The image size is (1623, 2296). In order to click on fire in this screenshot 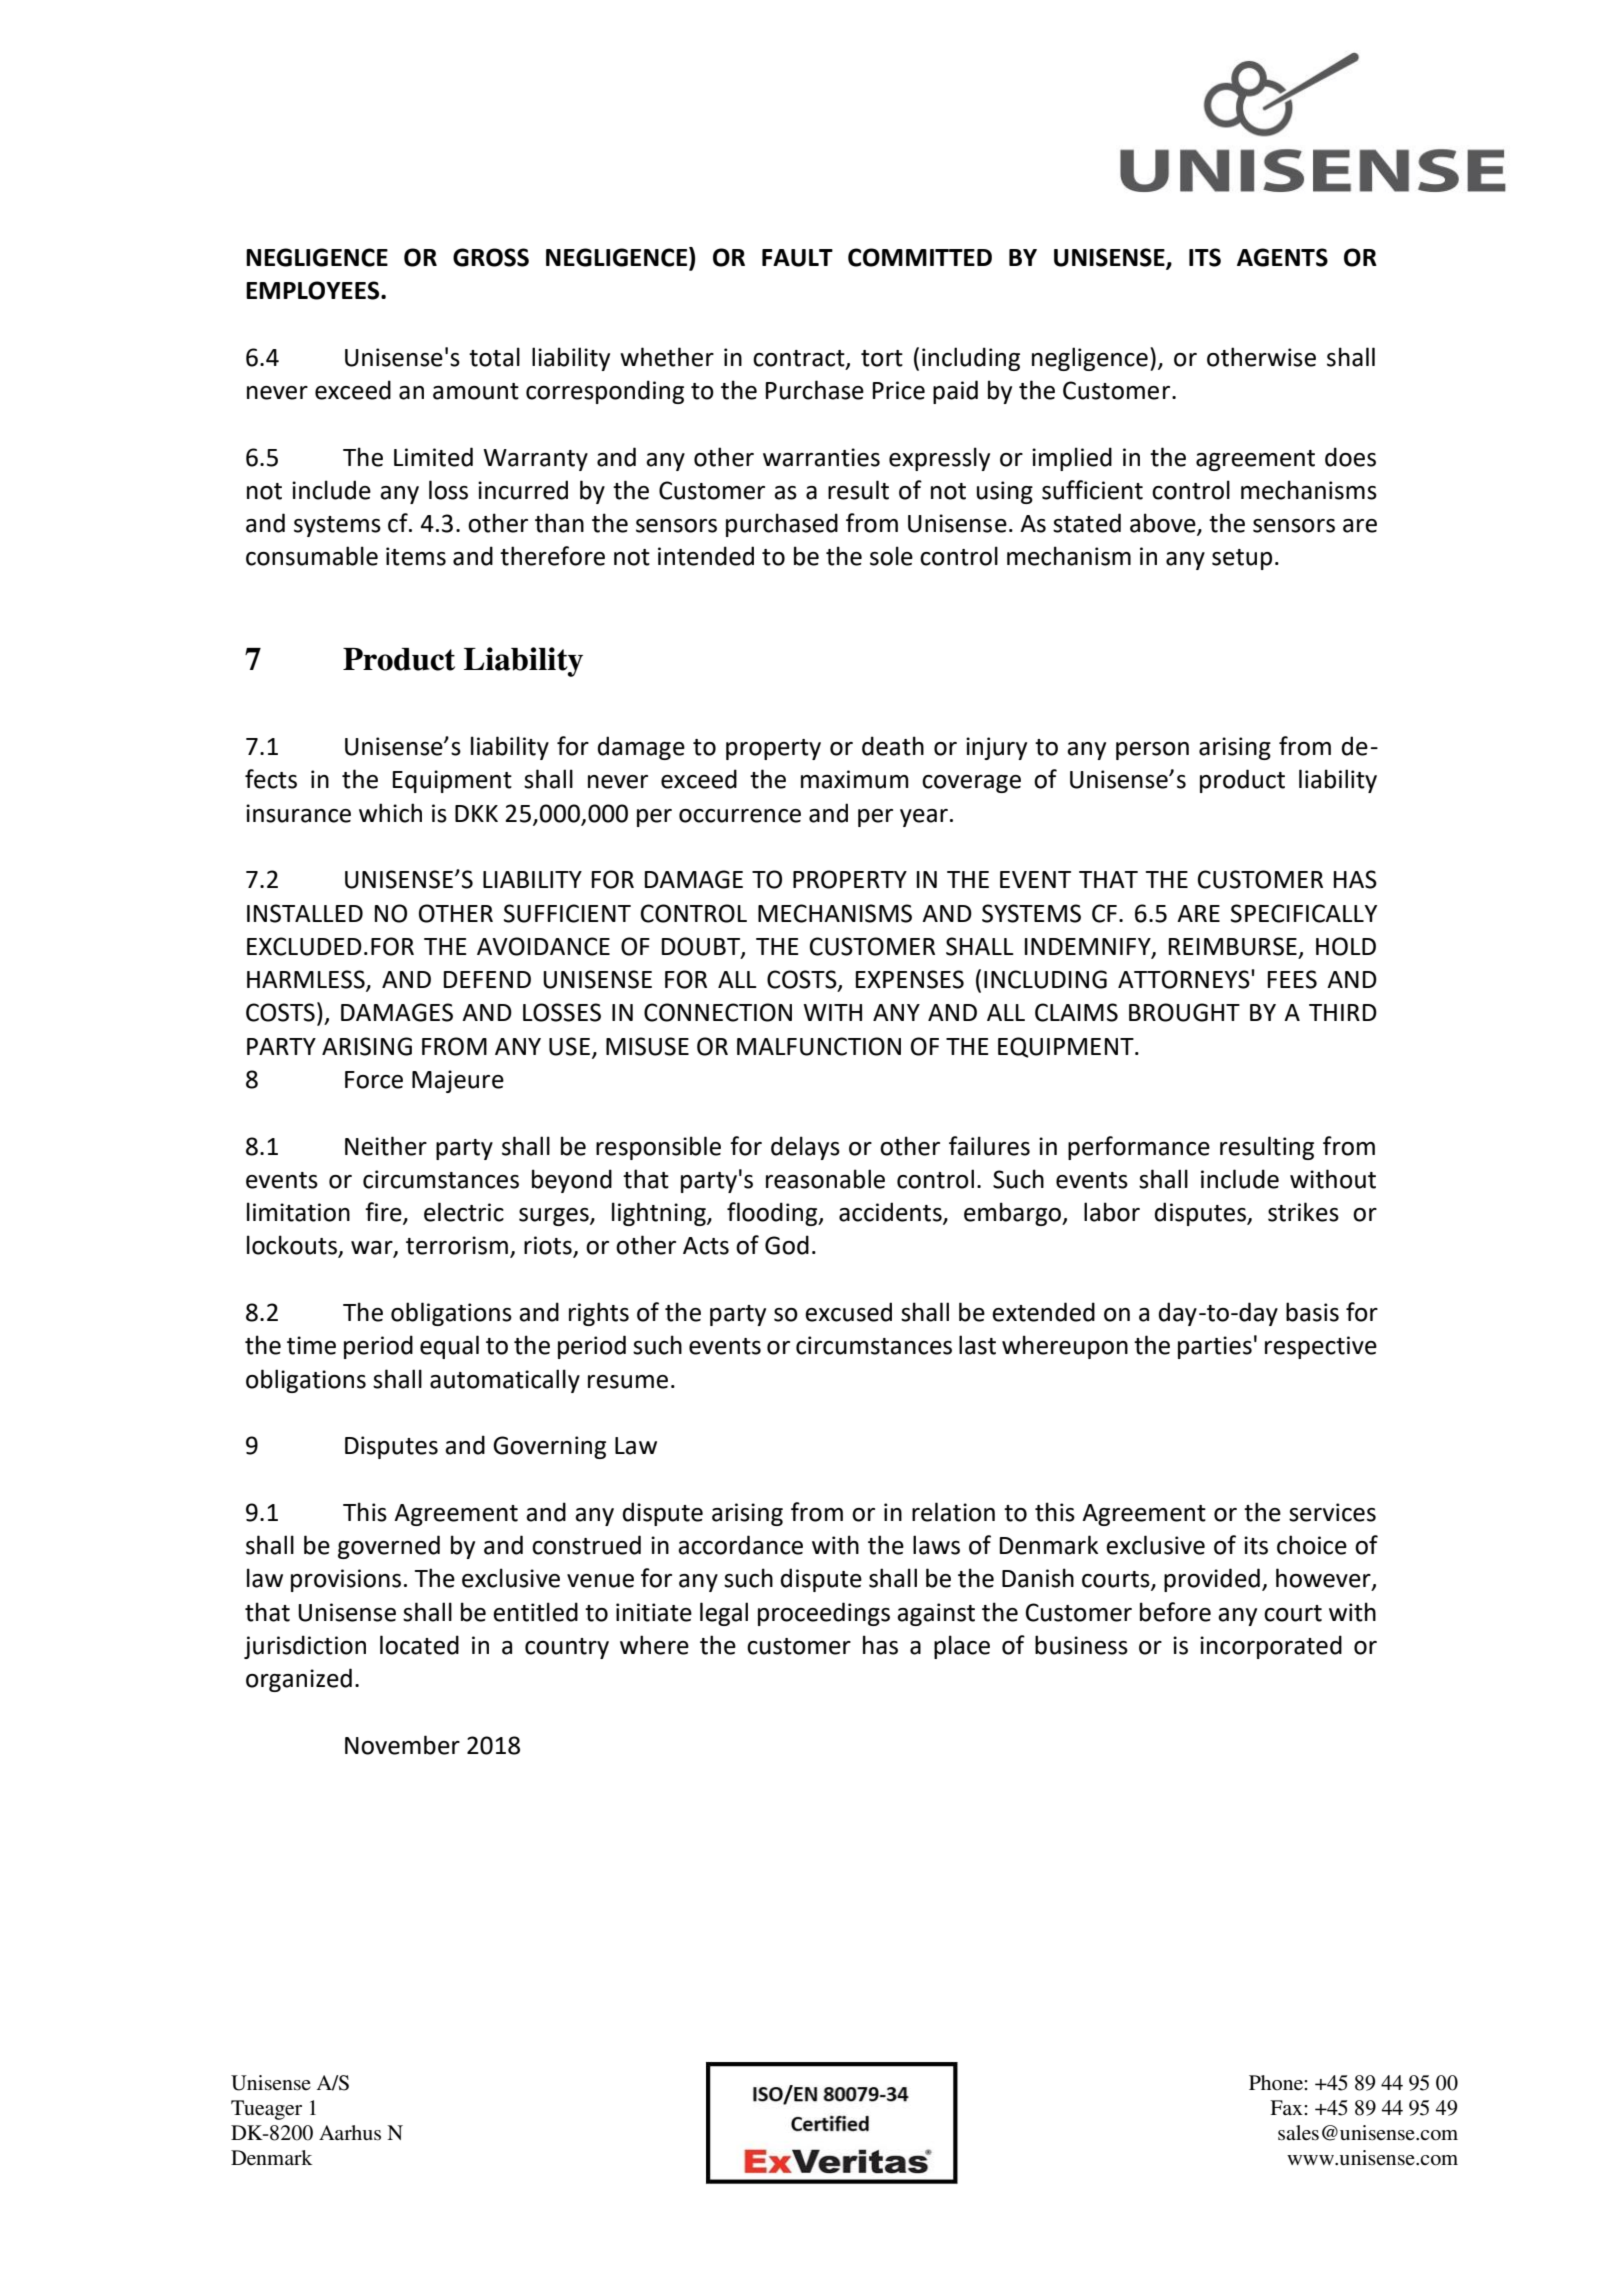, I will do `click(384, 1213)`.
